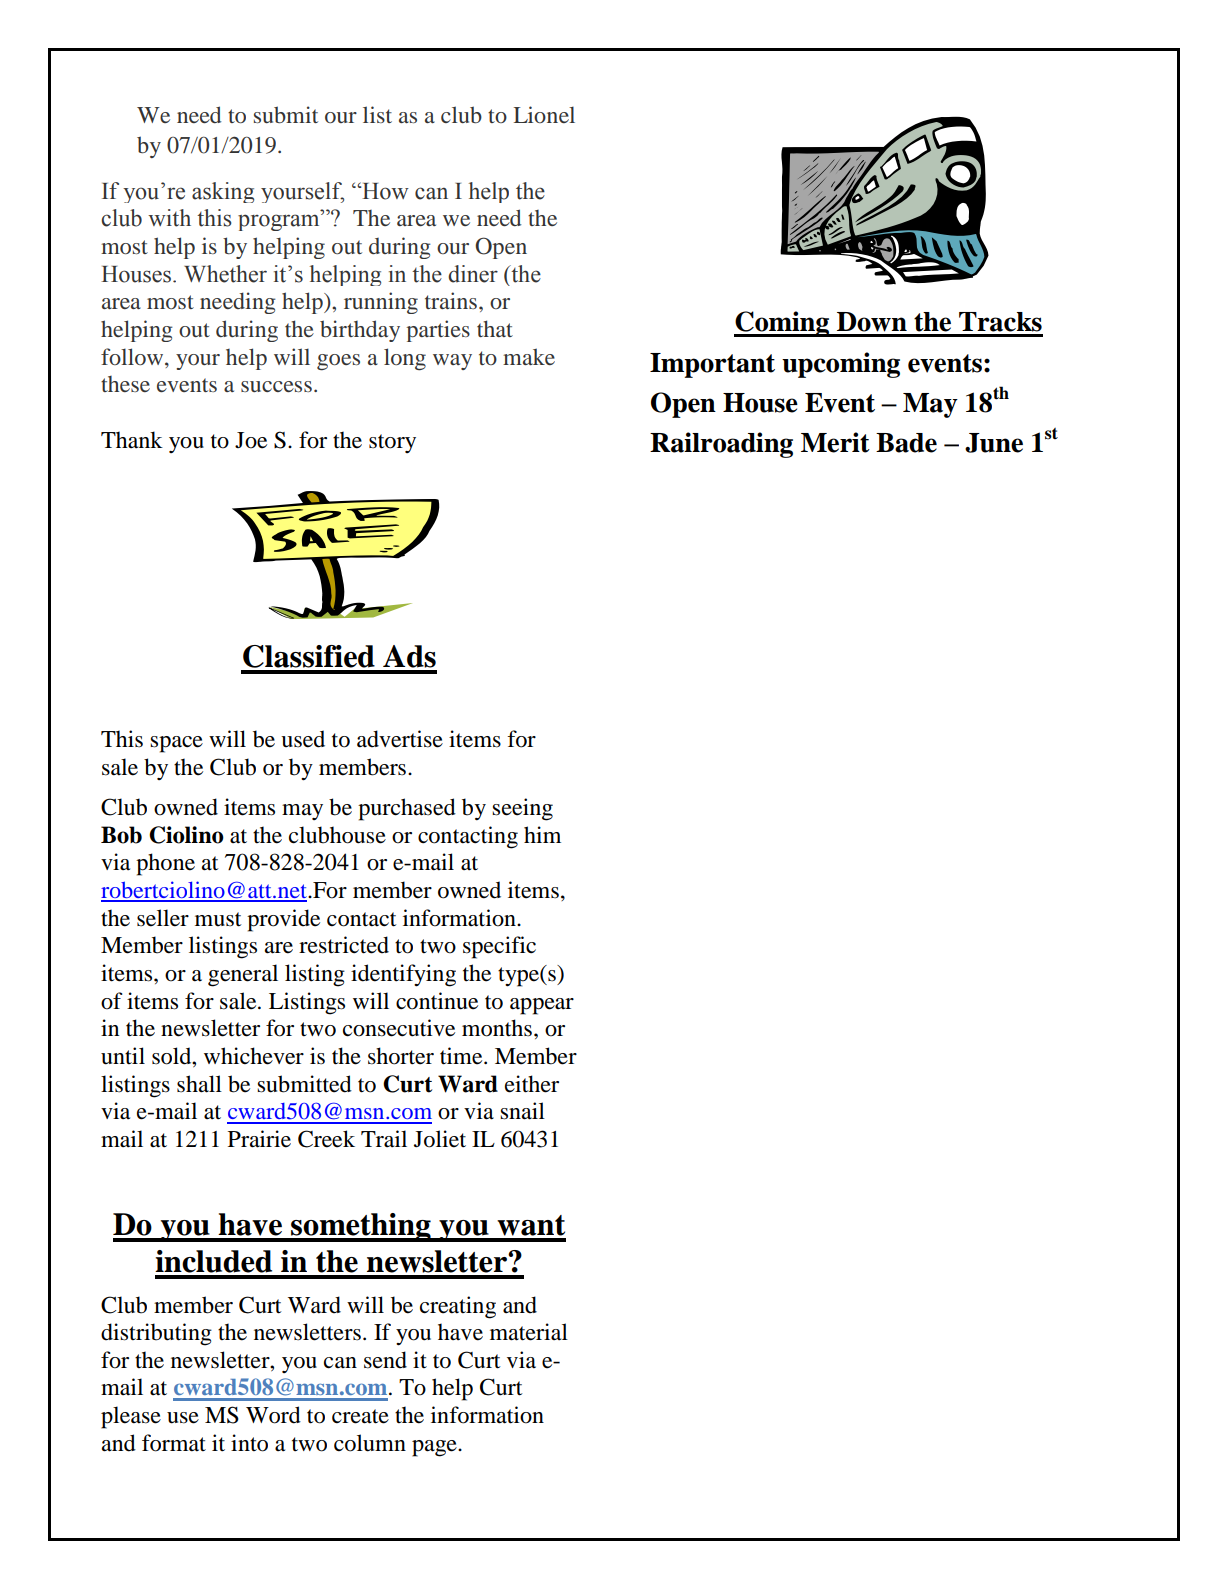 The height and width of the screenshot is (1589, 1228). What do you see at coordinates (176, 744) in the screenshot?
I see `space` at bounding box center [176, 744].
